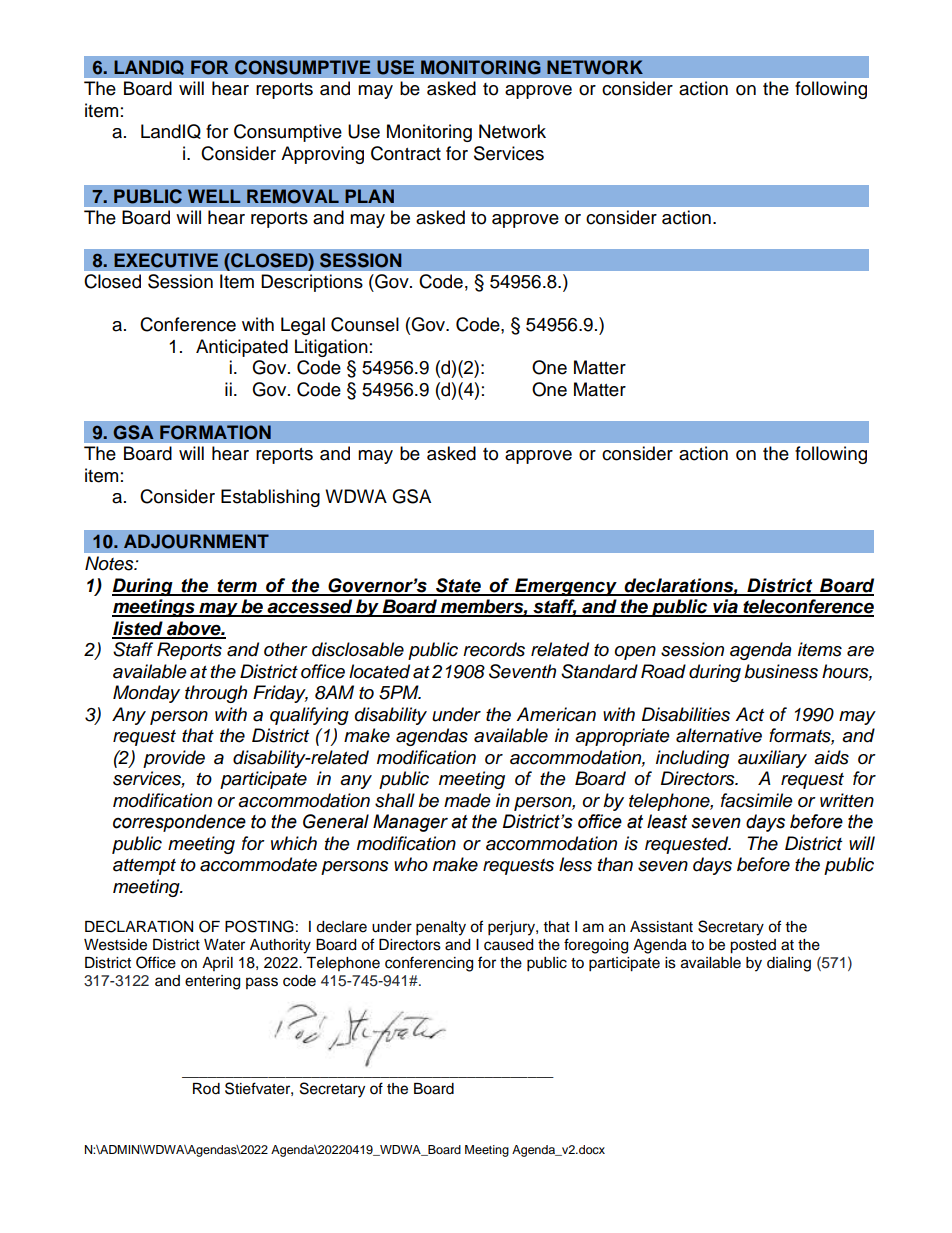 The height and width of the image is (1233, 952). Describe the element at coordinates (369, 196) in the image. I see `PLAN` at that location.
